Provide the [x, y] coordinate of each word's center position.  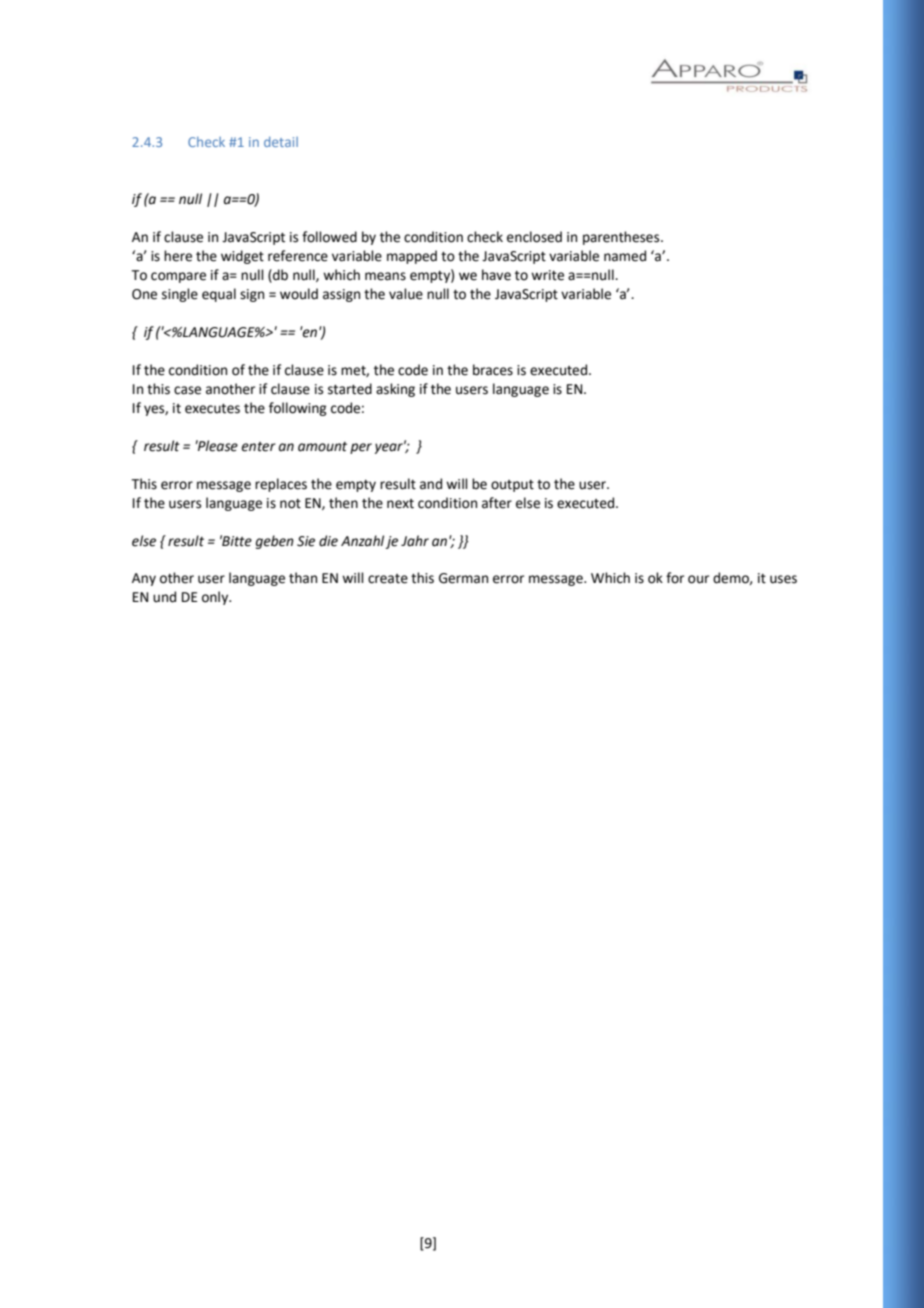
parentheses [622, 238]
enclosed [534, 237]
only [216, 598]
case [187, 390]
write [547, 275]
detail [281, 142]
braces [493, 370]
